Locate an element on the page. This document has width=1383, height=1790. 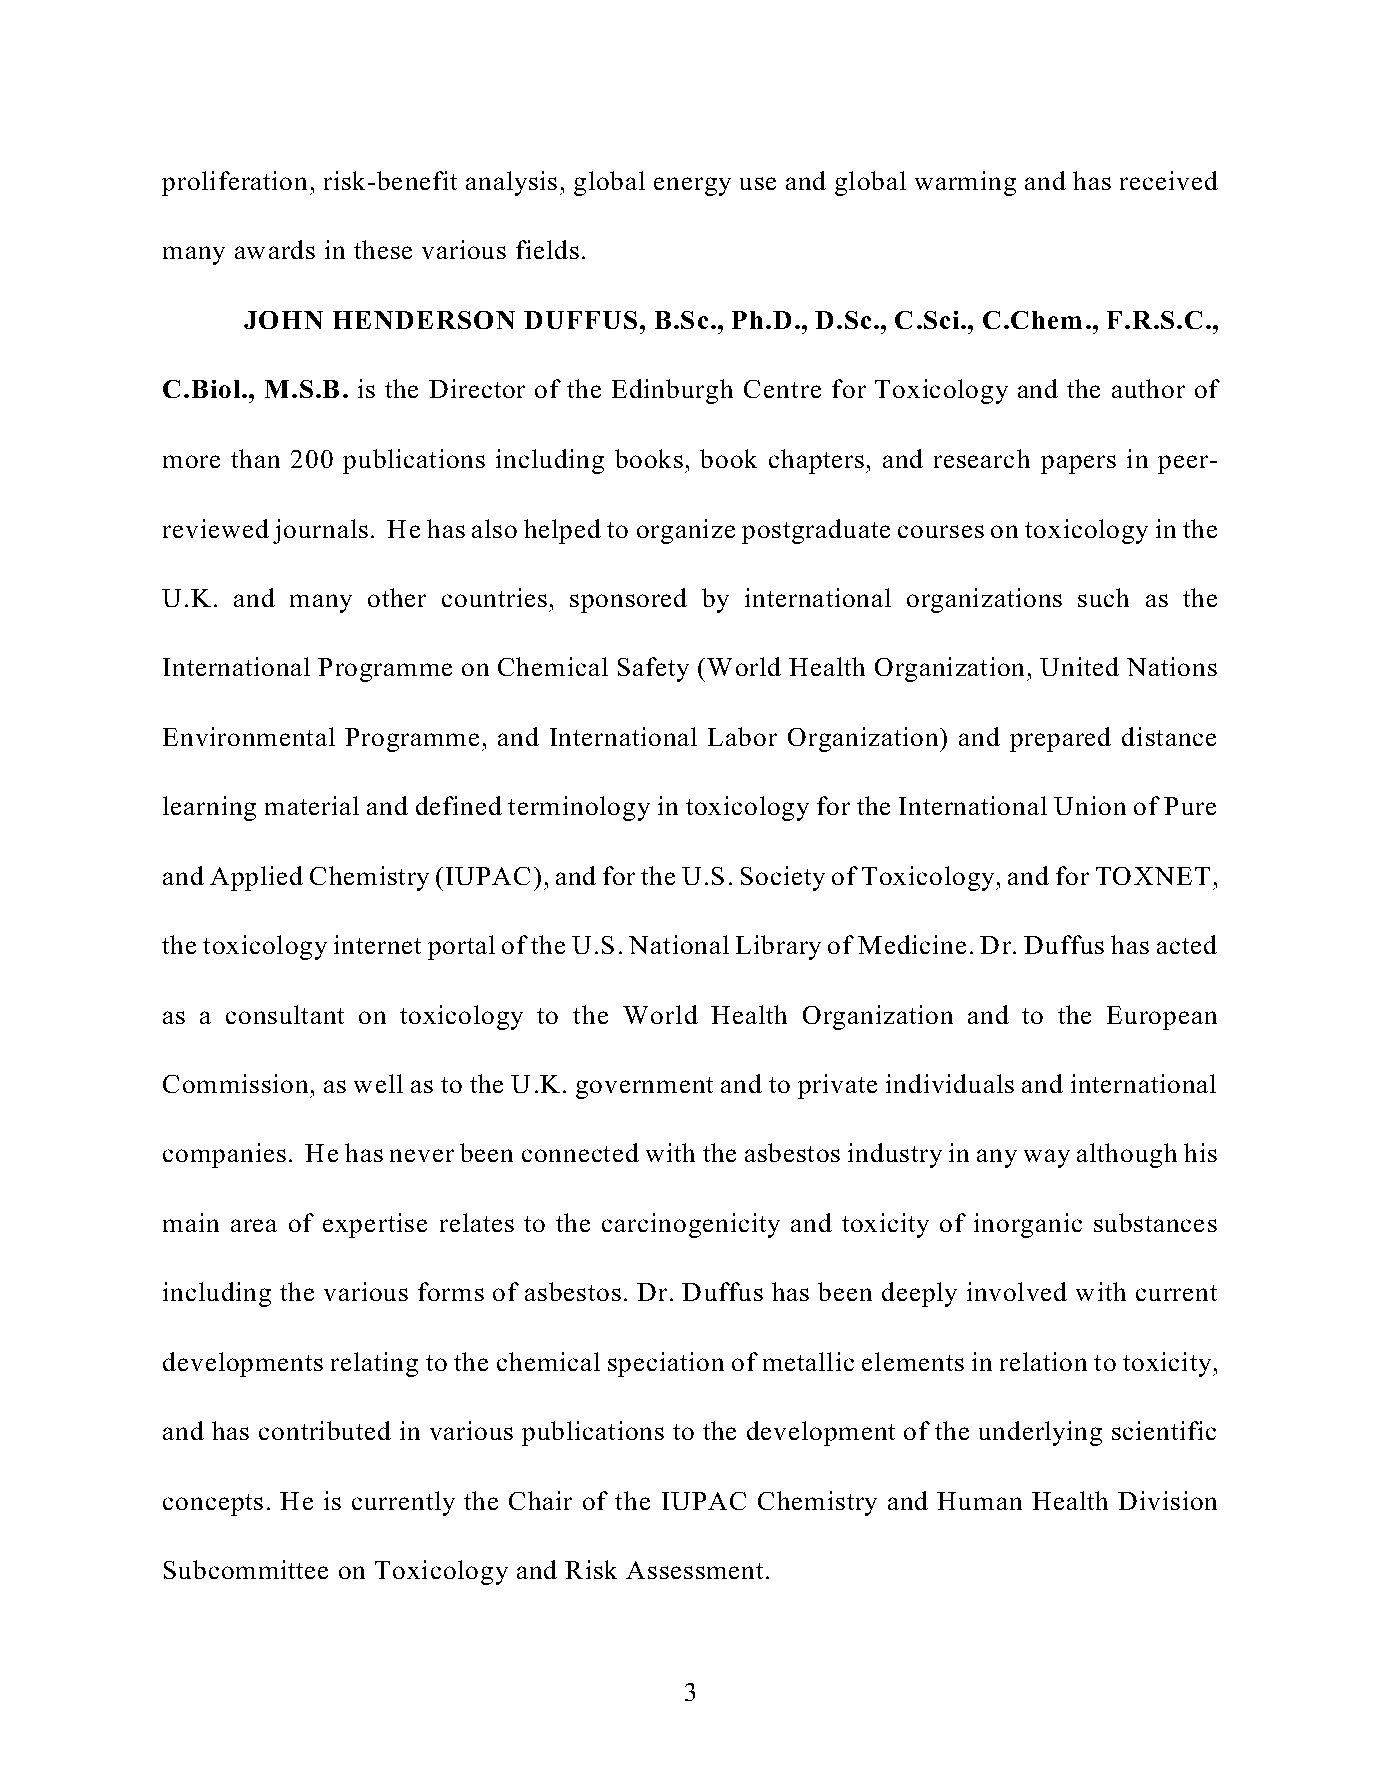
organize is located at coordinates (686, 531).
